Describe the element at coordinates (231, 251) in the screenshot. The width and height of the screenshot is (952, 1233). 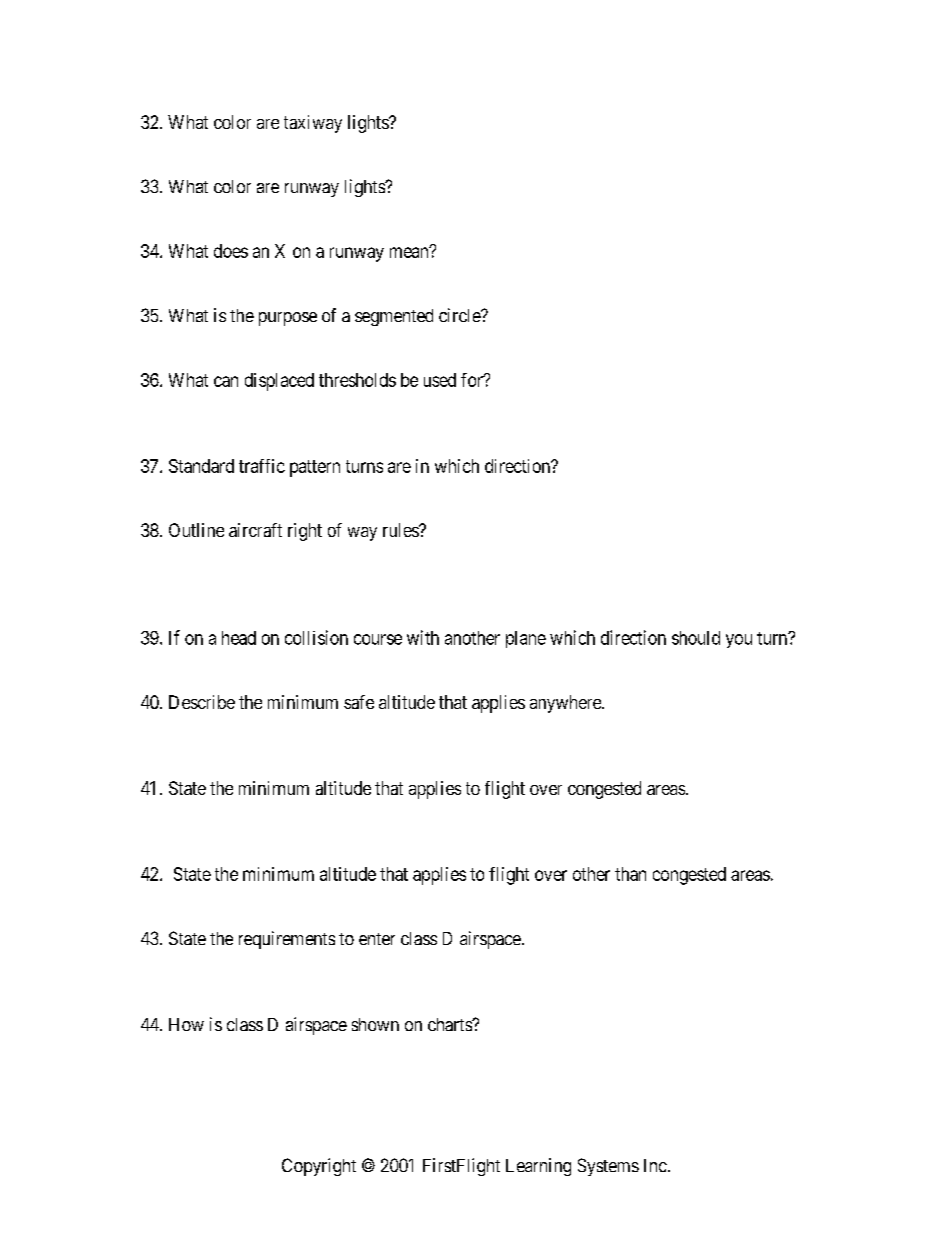
I see `does` at that location.
